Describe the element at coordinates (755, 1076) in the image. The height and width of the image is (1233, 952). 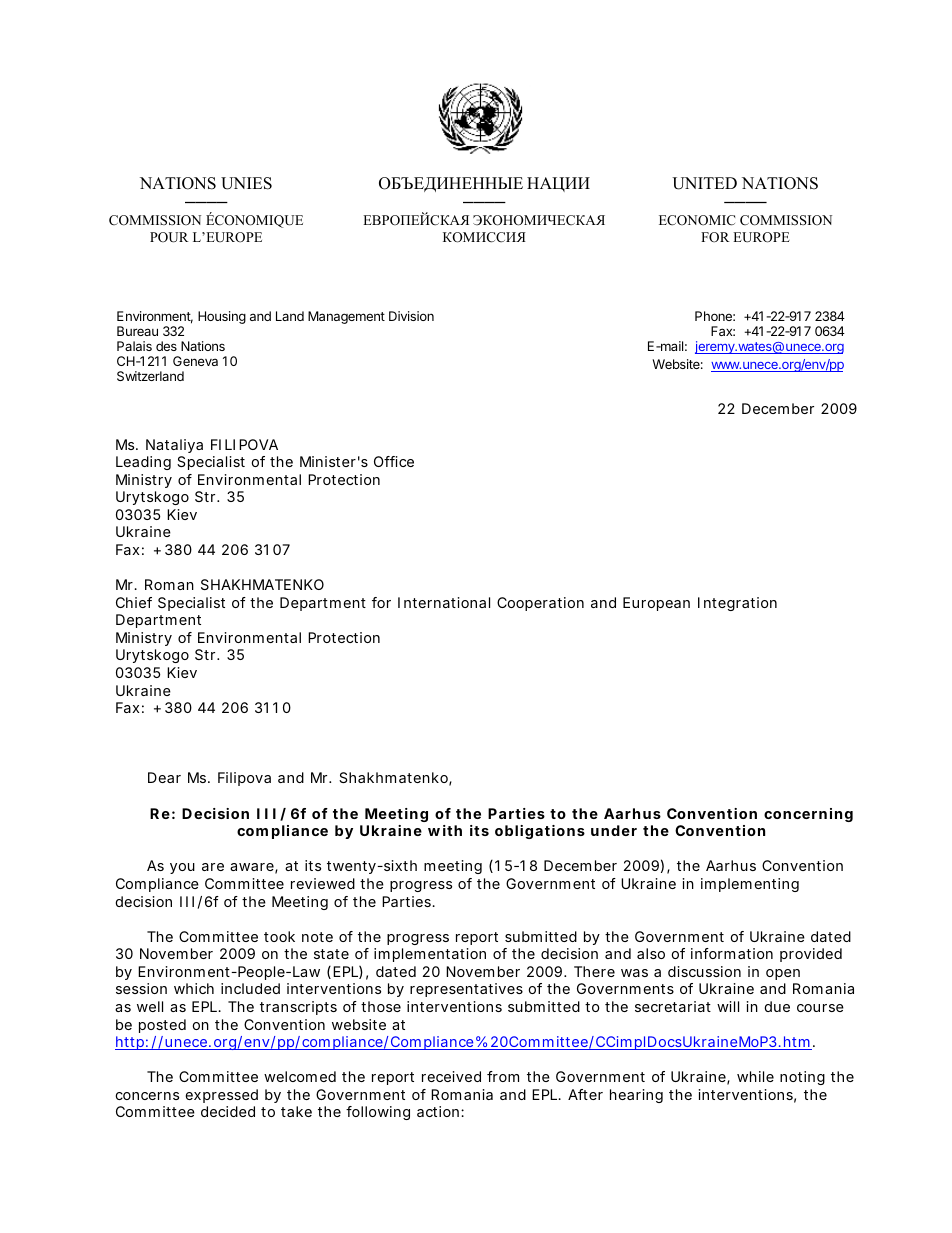
I see `while` at that location.
